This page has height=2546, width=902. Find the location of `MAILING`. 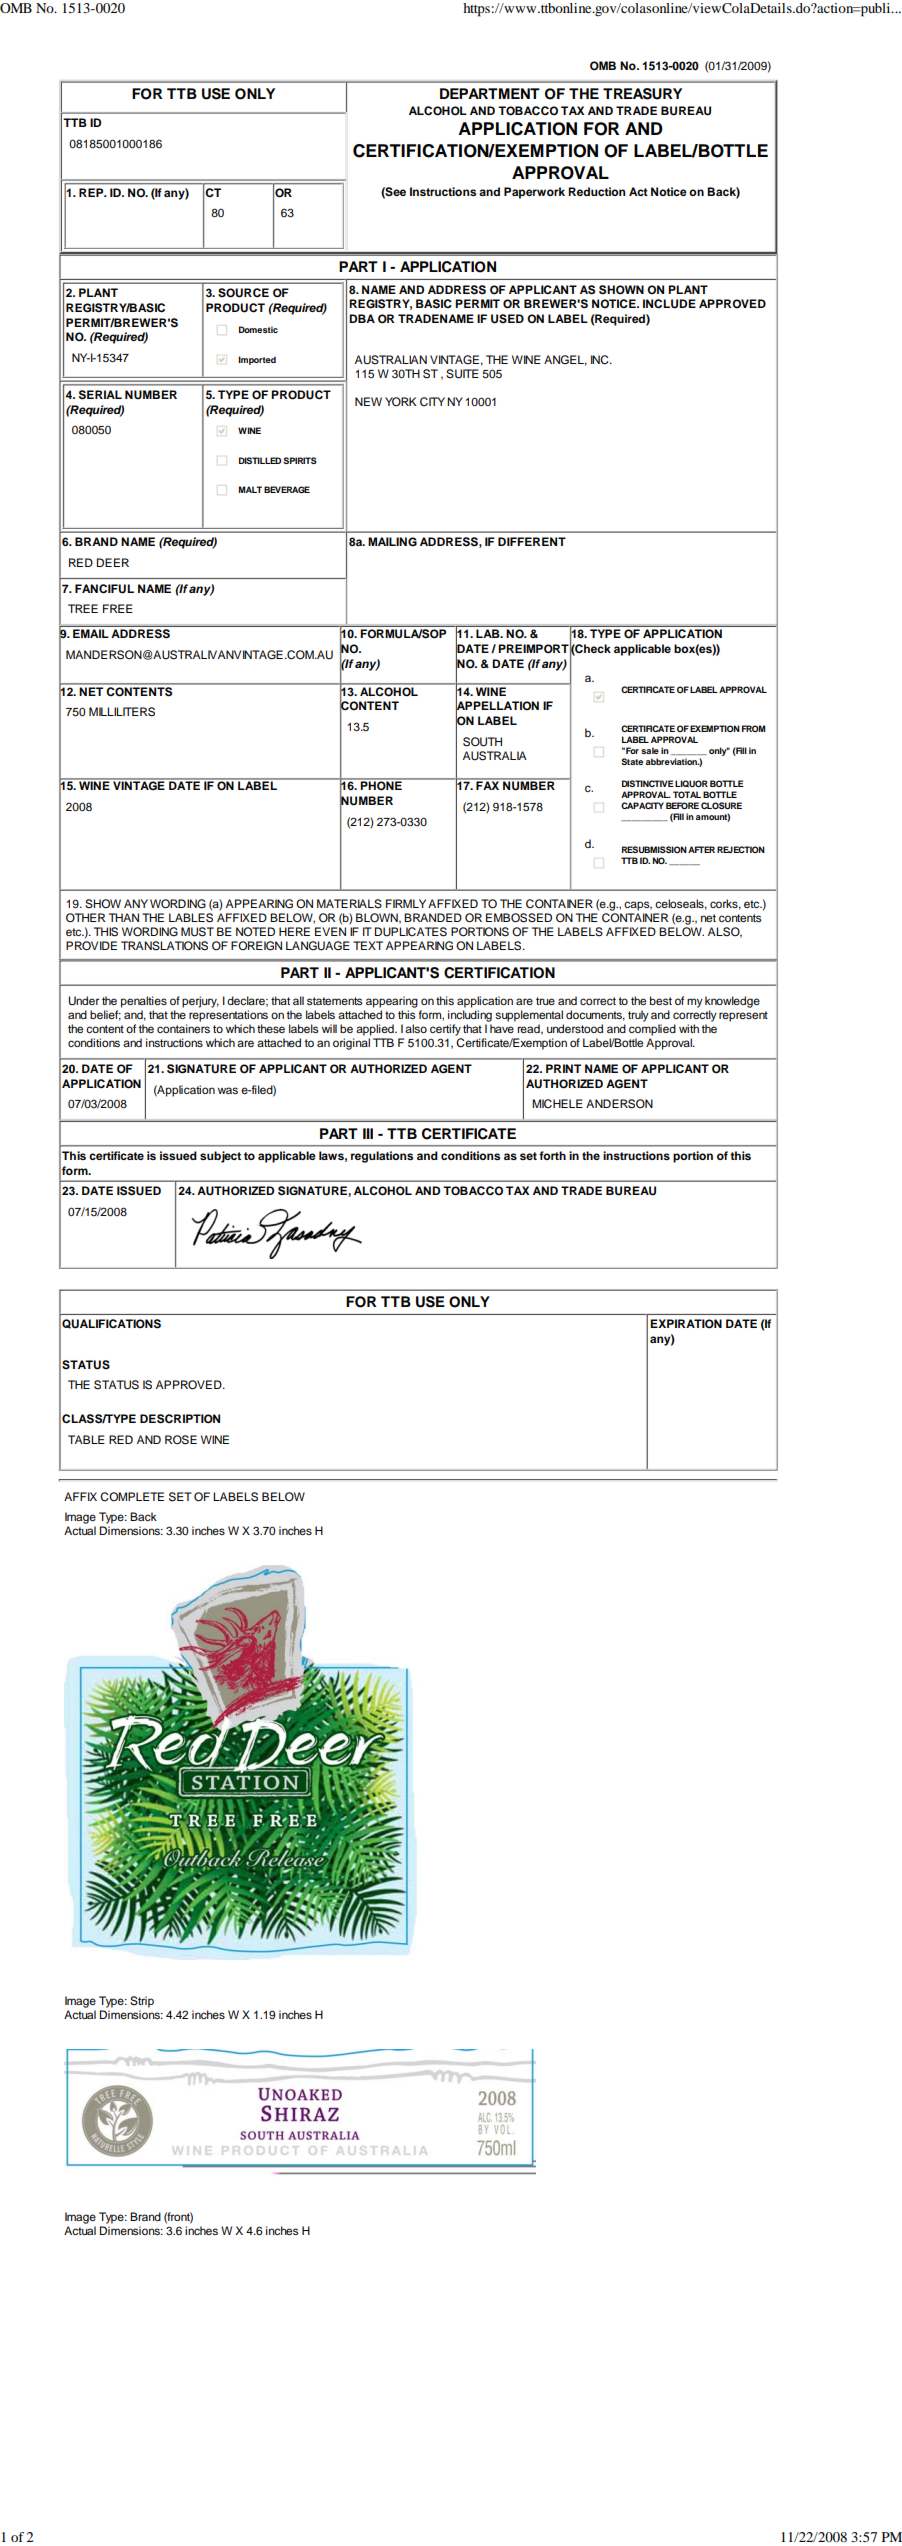

MAILING is located at coordinates (392, 542).
